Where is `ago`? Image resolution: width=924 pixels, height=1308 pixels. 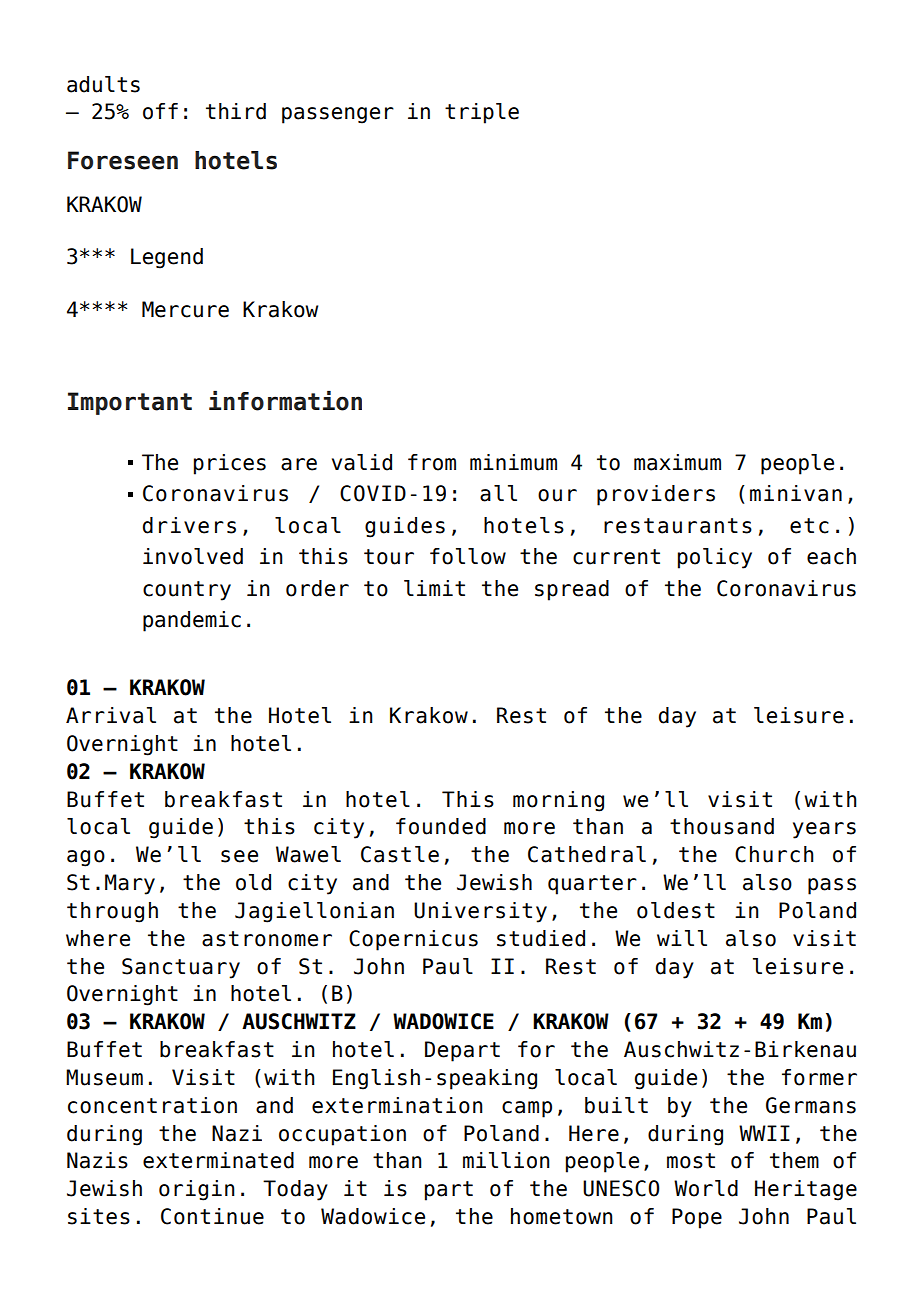 ago is located at coordinates (86, 858).
